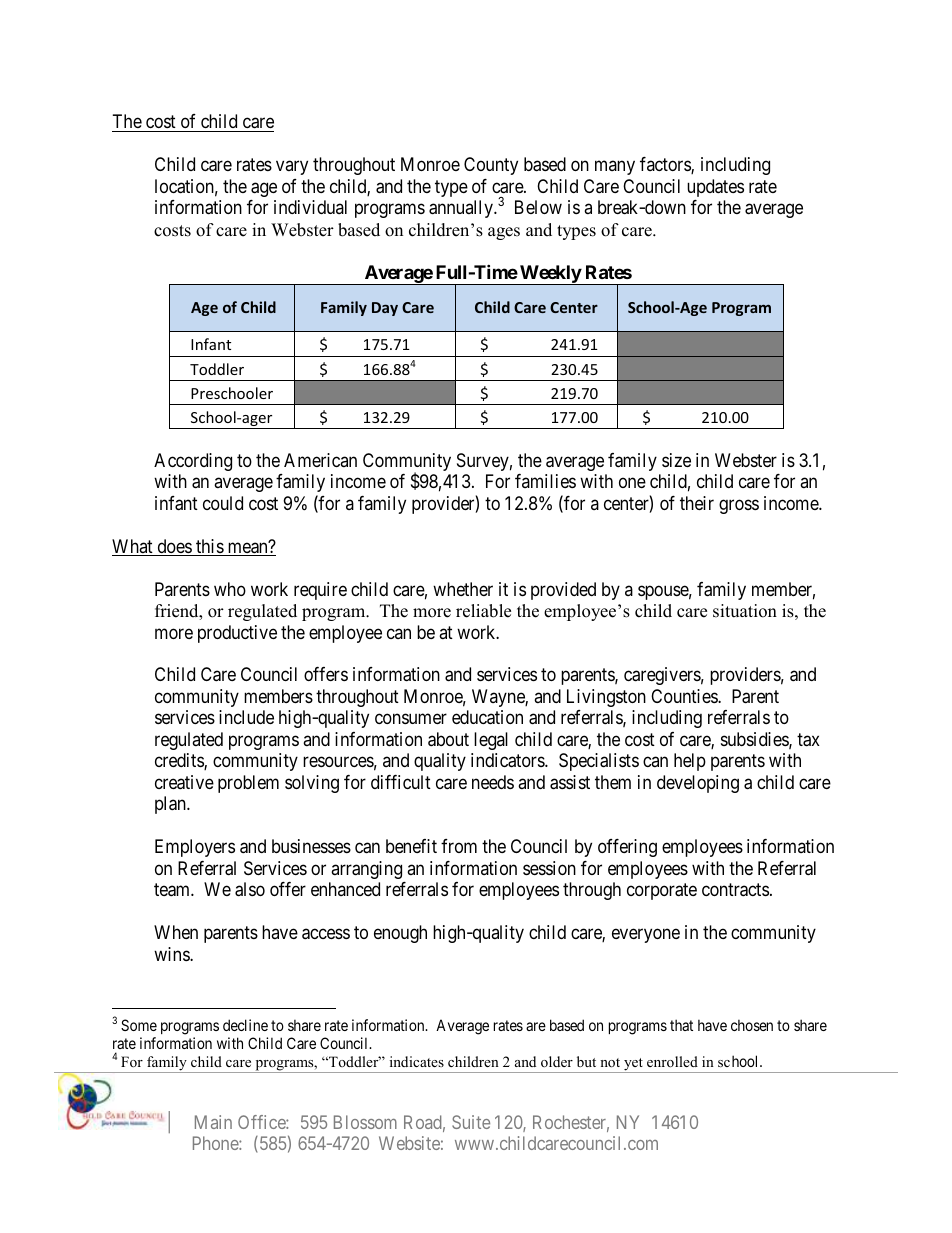 Image resolution: width=952 pixels, height=1233 pixels. Describe the element at coordinates (462, 209) in the document. I see `annually` at that location.
